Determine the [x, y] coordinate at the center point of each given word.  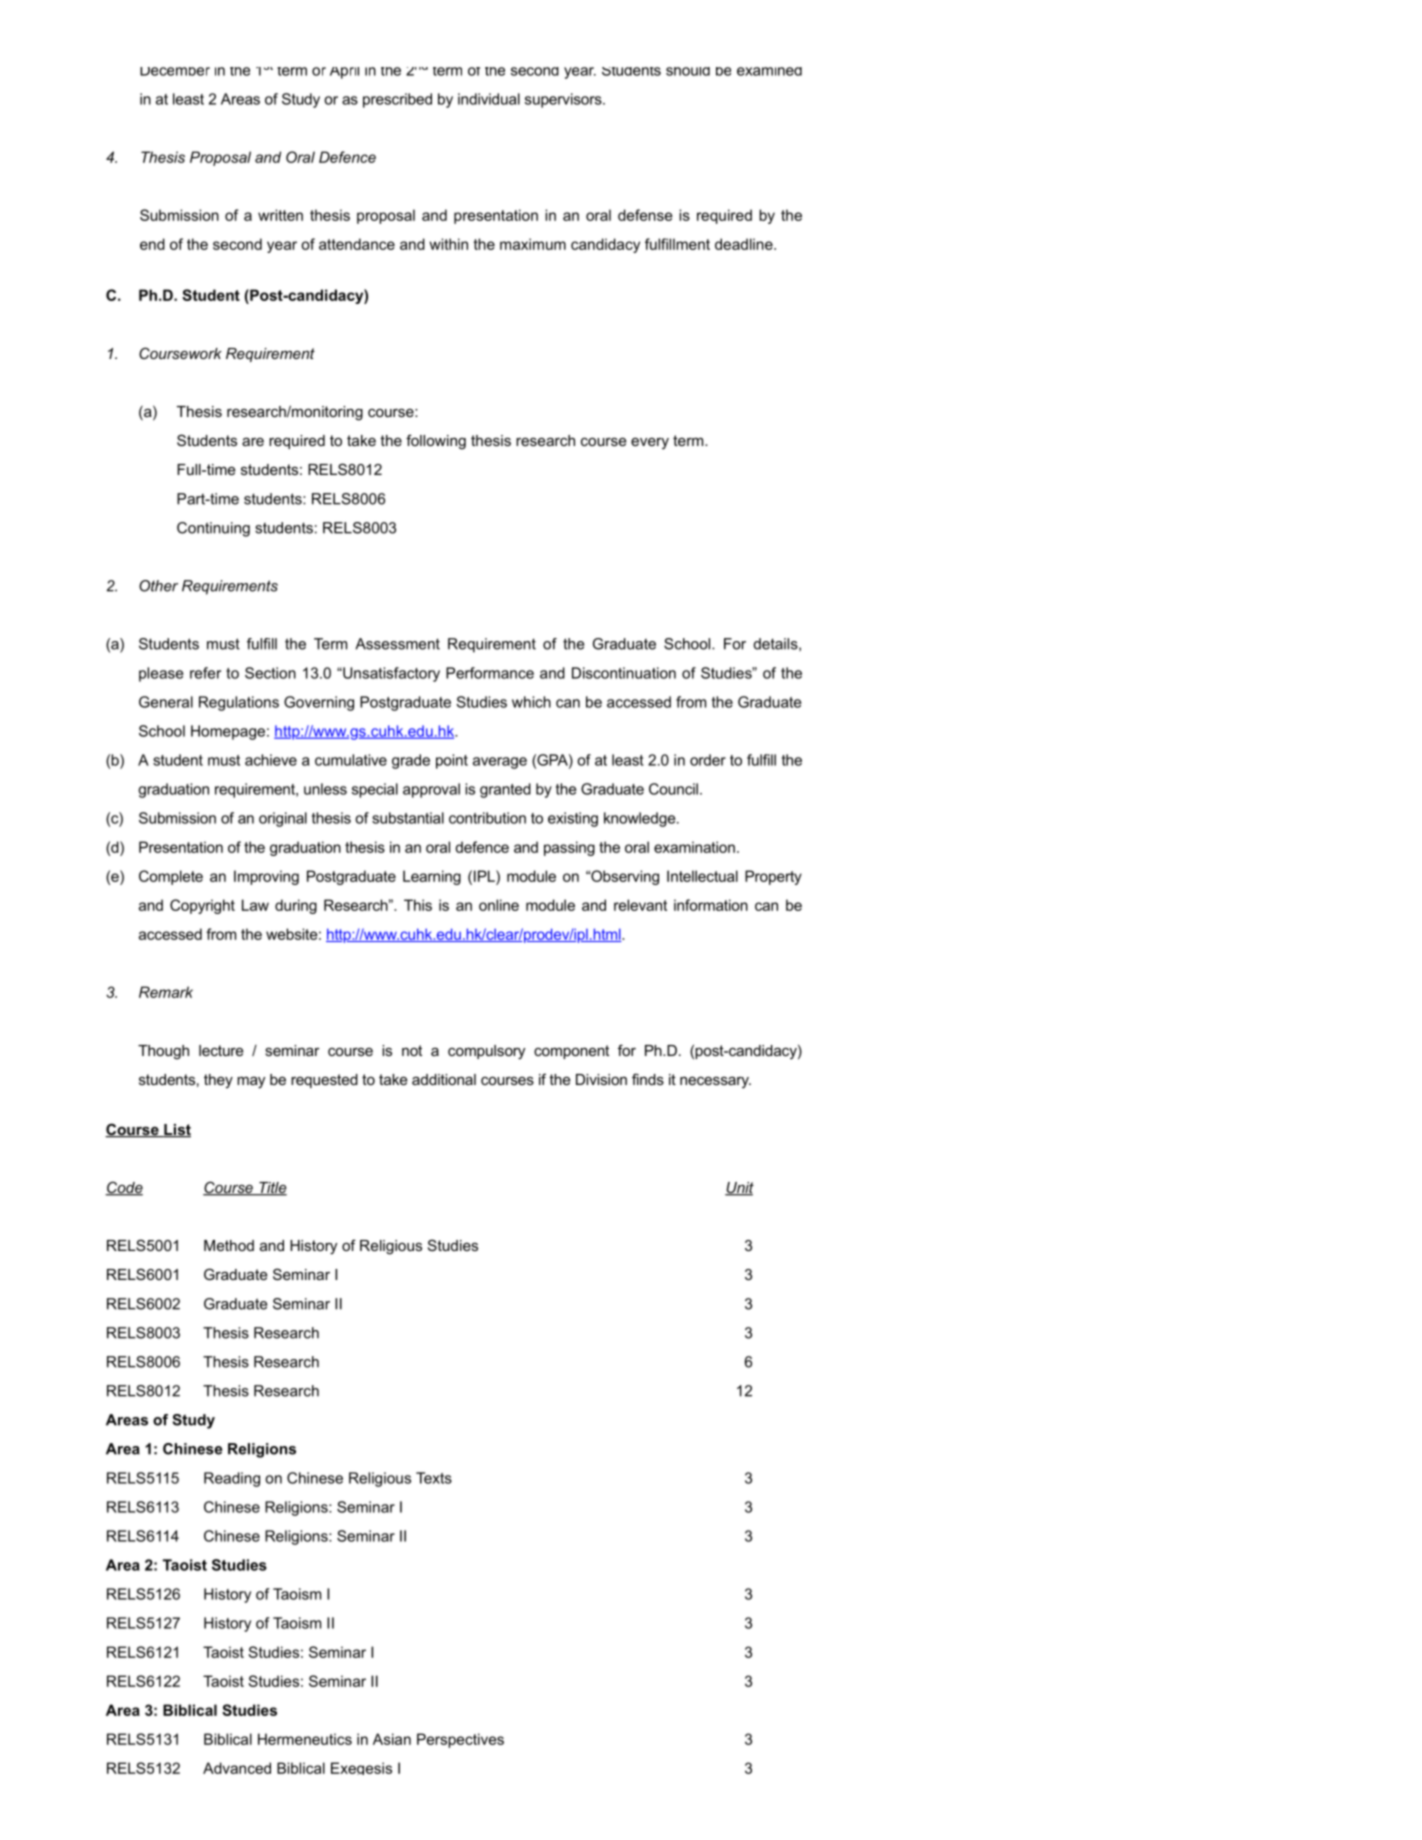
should [688, 71]
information [711, 905]
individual [489, 99]
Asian [392, 1739]
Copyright [202, 906]
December [175, 71]
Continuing [213, 529]
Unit [739, 1189]
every [650, 444]
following [436, 442]
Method [229, 1245]
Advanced [237, 1768]
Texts [434, 1478]
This [418, 905]
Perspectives [460, 1740]
